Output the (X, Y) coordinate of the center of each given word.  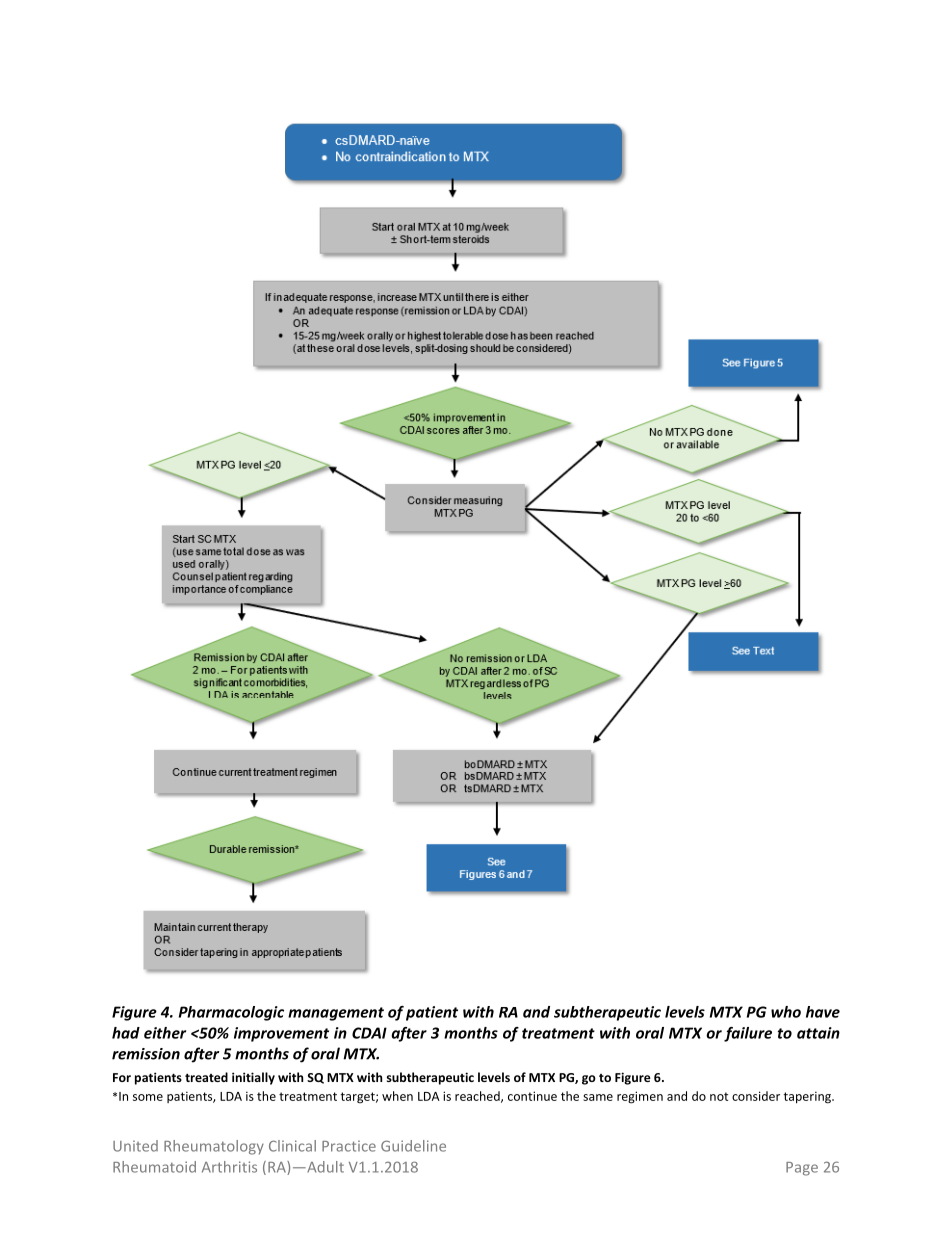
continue (532, 1096)
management (336, 1014)
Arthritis (229, 1167)
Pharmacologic (231, 1013)
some (148, 1097)
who (786, 1012)
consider (756, 1096)
